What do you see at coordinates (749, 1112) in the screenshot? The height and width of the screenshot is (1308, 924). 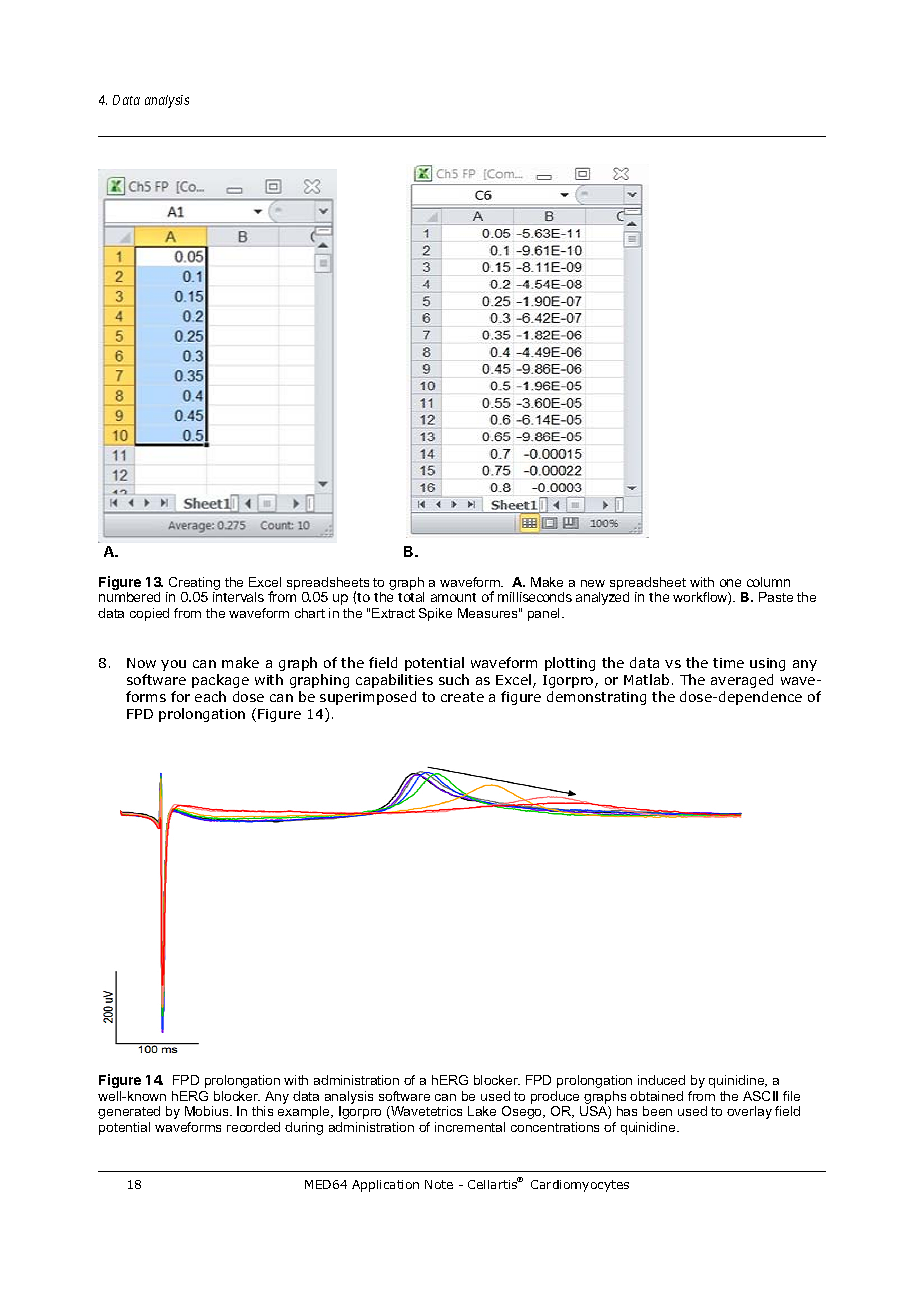 I see `overlay` at bounding box center [749, 1112].
